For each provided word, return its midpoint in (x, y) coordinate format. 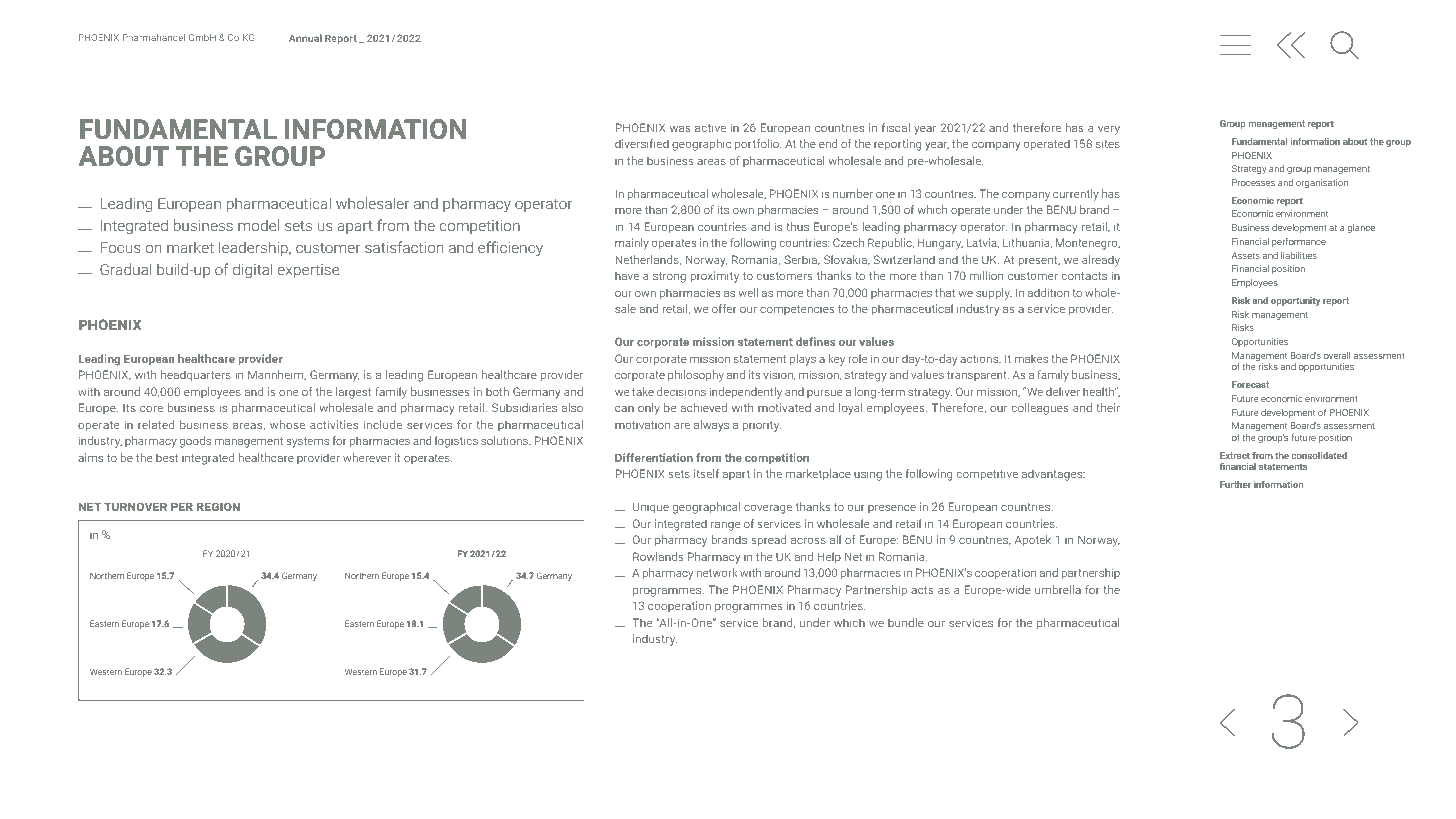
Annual (305, 38)
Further (1235, 484)
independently (746, 393)
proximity (715, 277)
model (258, 225)
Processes (1253, 182)
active (710, 128)
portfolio (758, 145)
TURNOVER (135, 507)
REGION (218, 507)
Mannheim (277, 375)
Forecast (1250, 384)
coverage (768, 509)
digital (252, 270)
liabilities (1299, 255)
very (1109, 130)
